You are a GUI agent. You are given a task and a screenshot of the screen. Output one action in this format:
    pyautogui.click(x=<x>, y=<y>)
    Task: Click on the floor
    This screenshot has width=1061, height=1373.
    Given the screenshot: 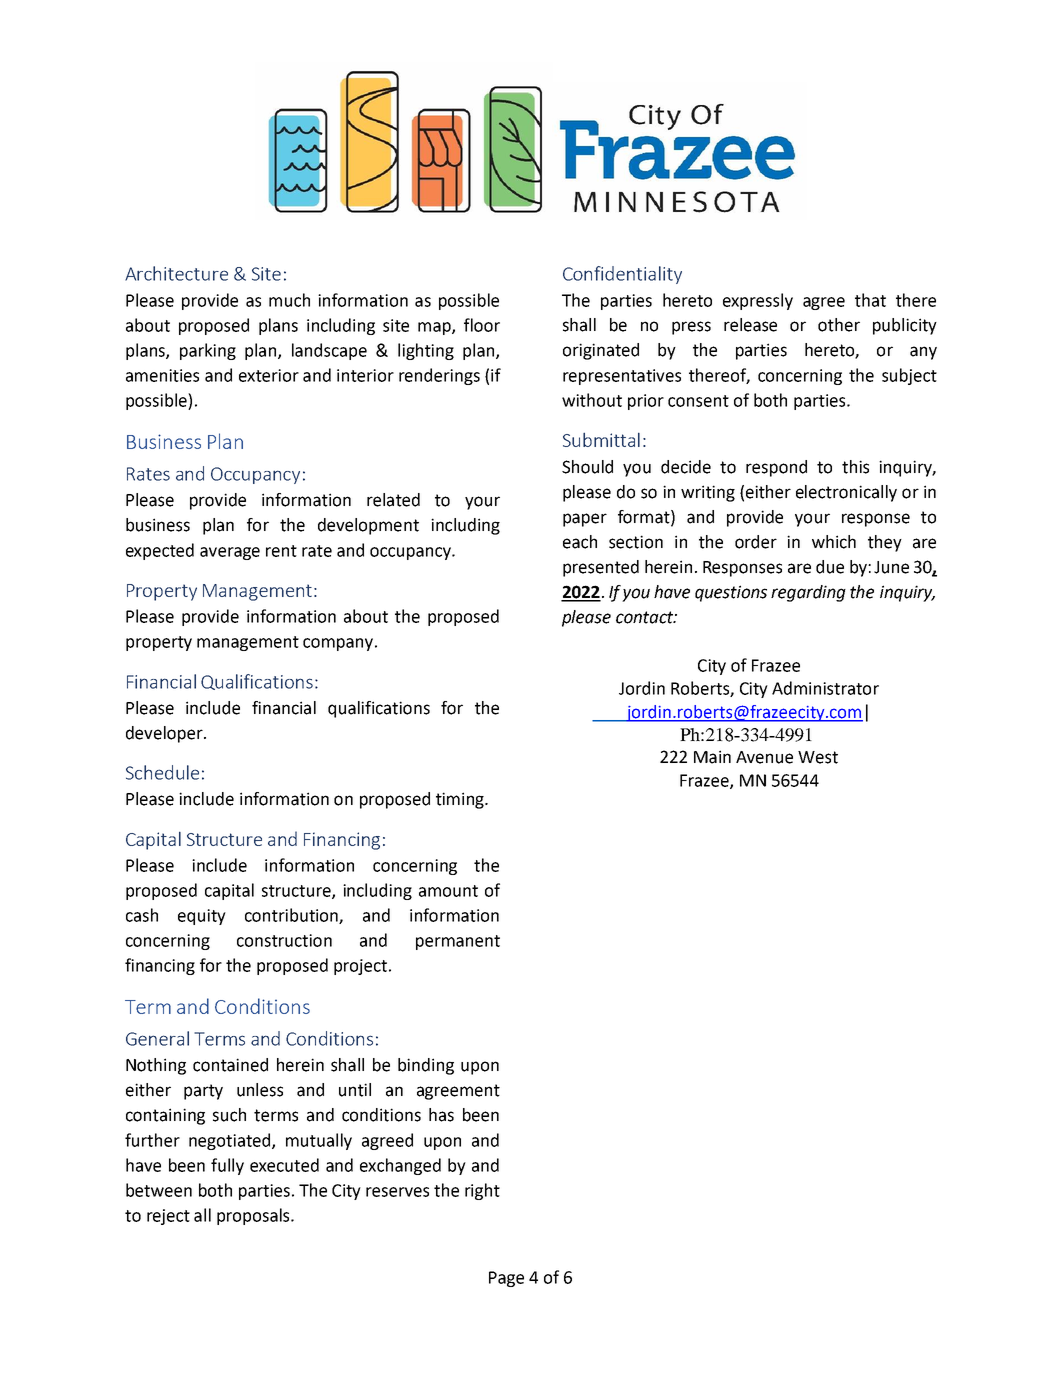 What is the action you would take?
    pyautogui.click(x=482, y=325)
